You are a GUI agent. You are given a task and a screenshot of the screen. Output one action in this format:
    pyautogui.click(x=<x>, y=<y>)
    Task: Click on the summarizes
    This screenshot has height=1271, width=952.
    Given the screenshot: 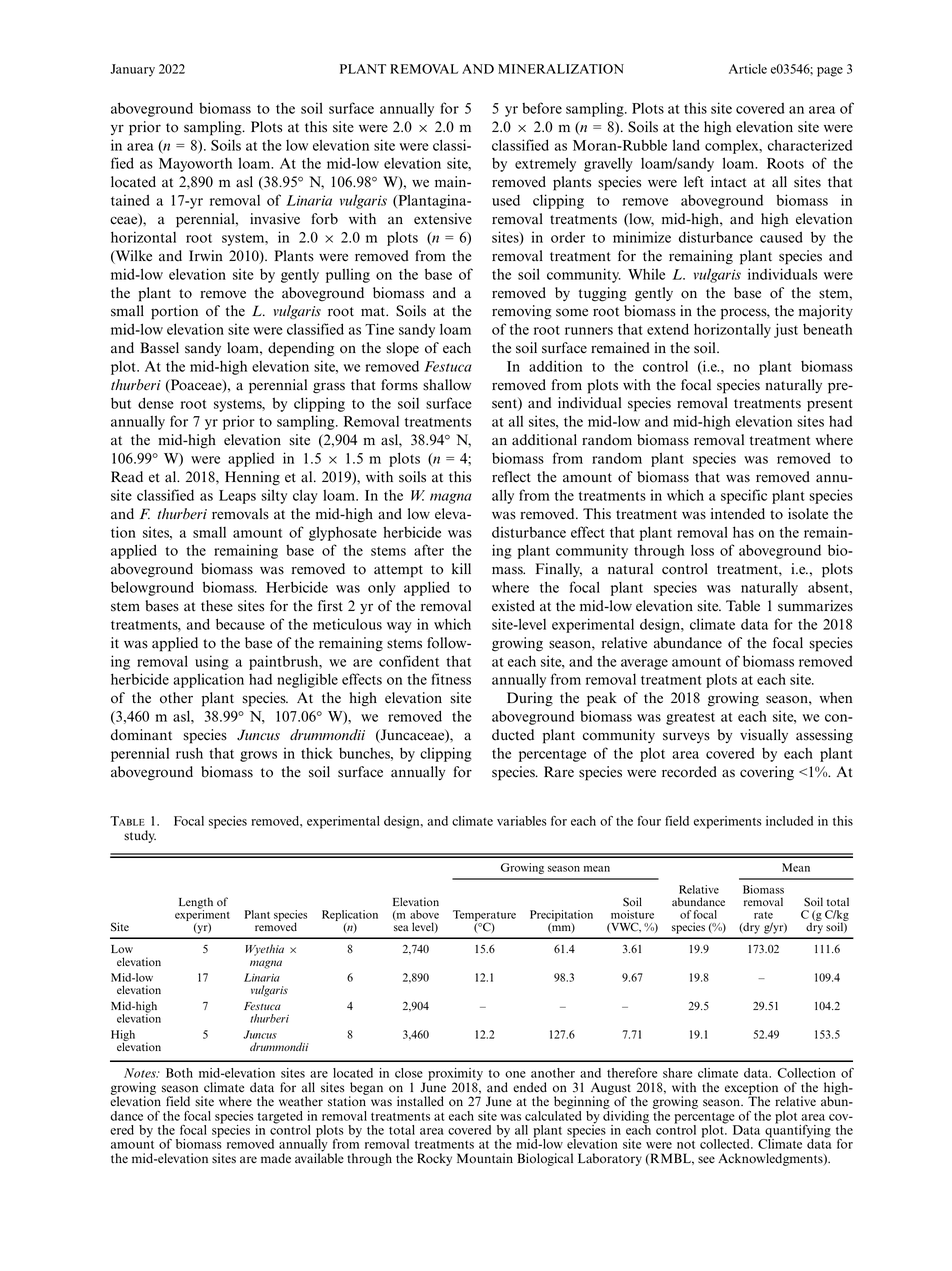 What is the action you would take?
    pyautogui.click(x=815, y=606)
